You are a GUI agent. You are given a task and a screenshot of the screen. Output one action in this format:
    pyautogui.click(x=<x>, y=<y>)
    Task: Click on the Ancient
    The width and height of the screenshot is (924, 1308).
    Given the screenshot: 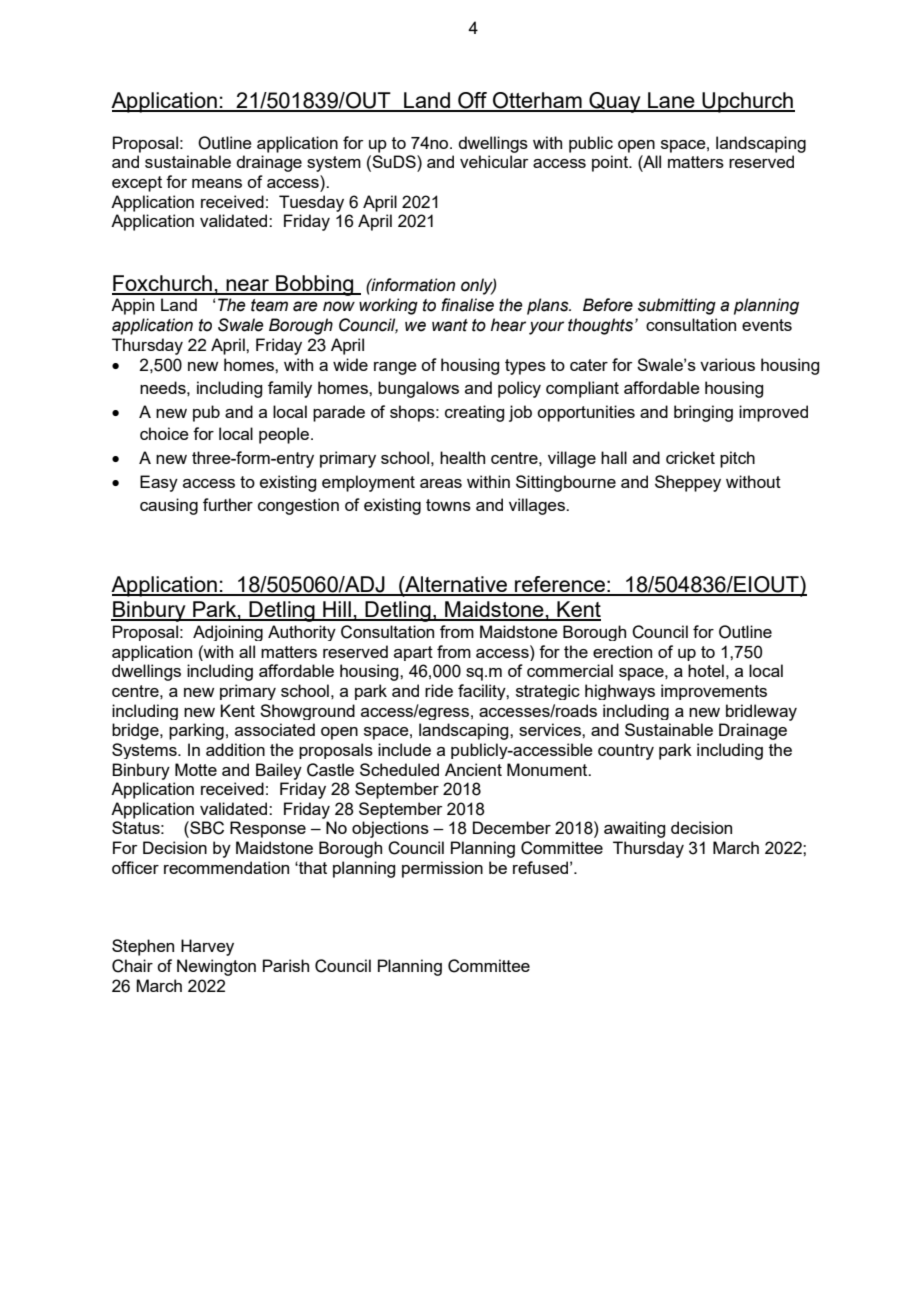 What is the action you would take?
    pyautogui.click(x=473, y=769)
